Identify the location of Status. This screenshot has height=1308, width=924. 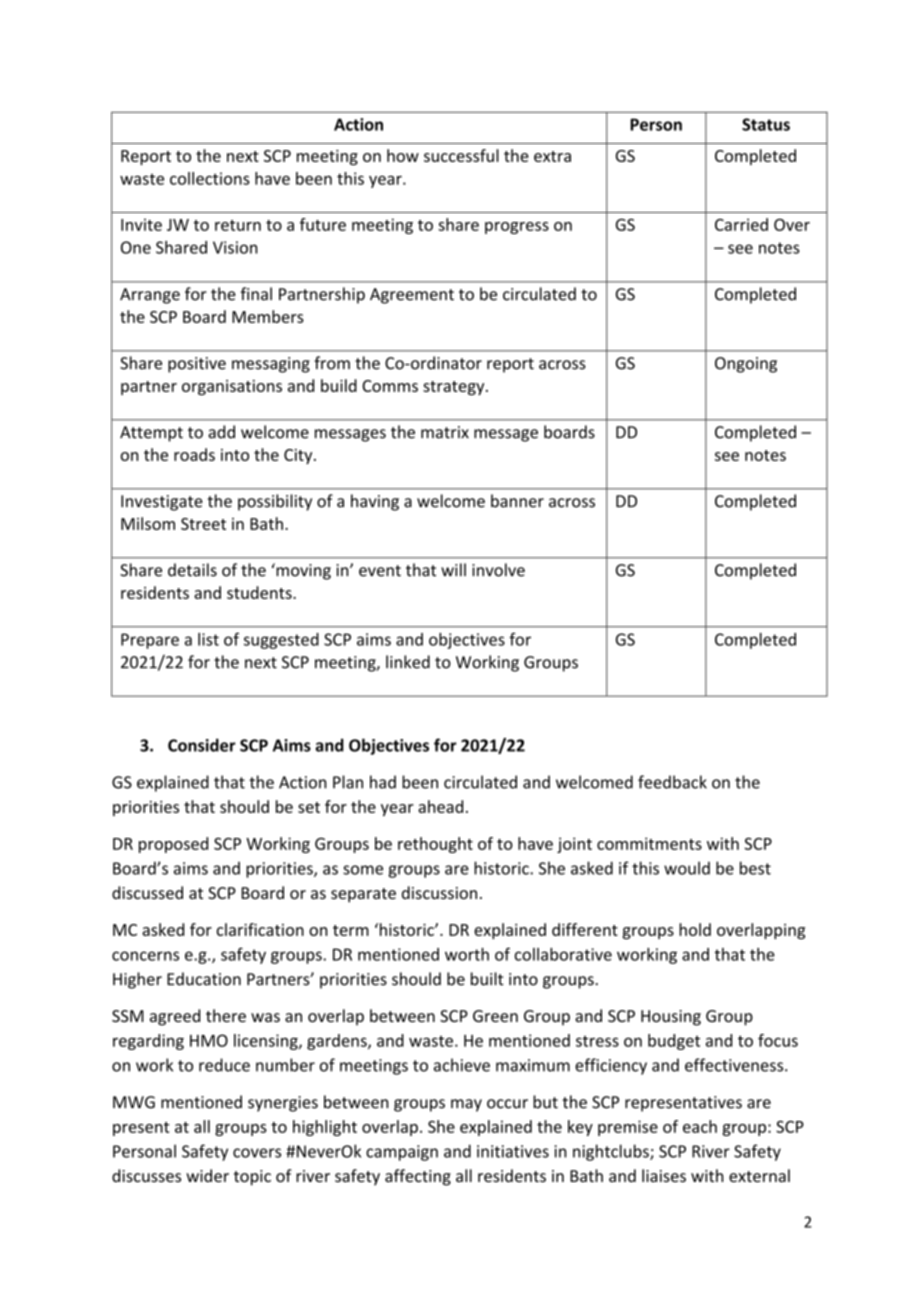
(766, 124).
